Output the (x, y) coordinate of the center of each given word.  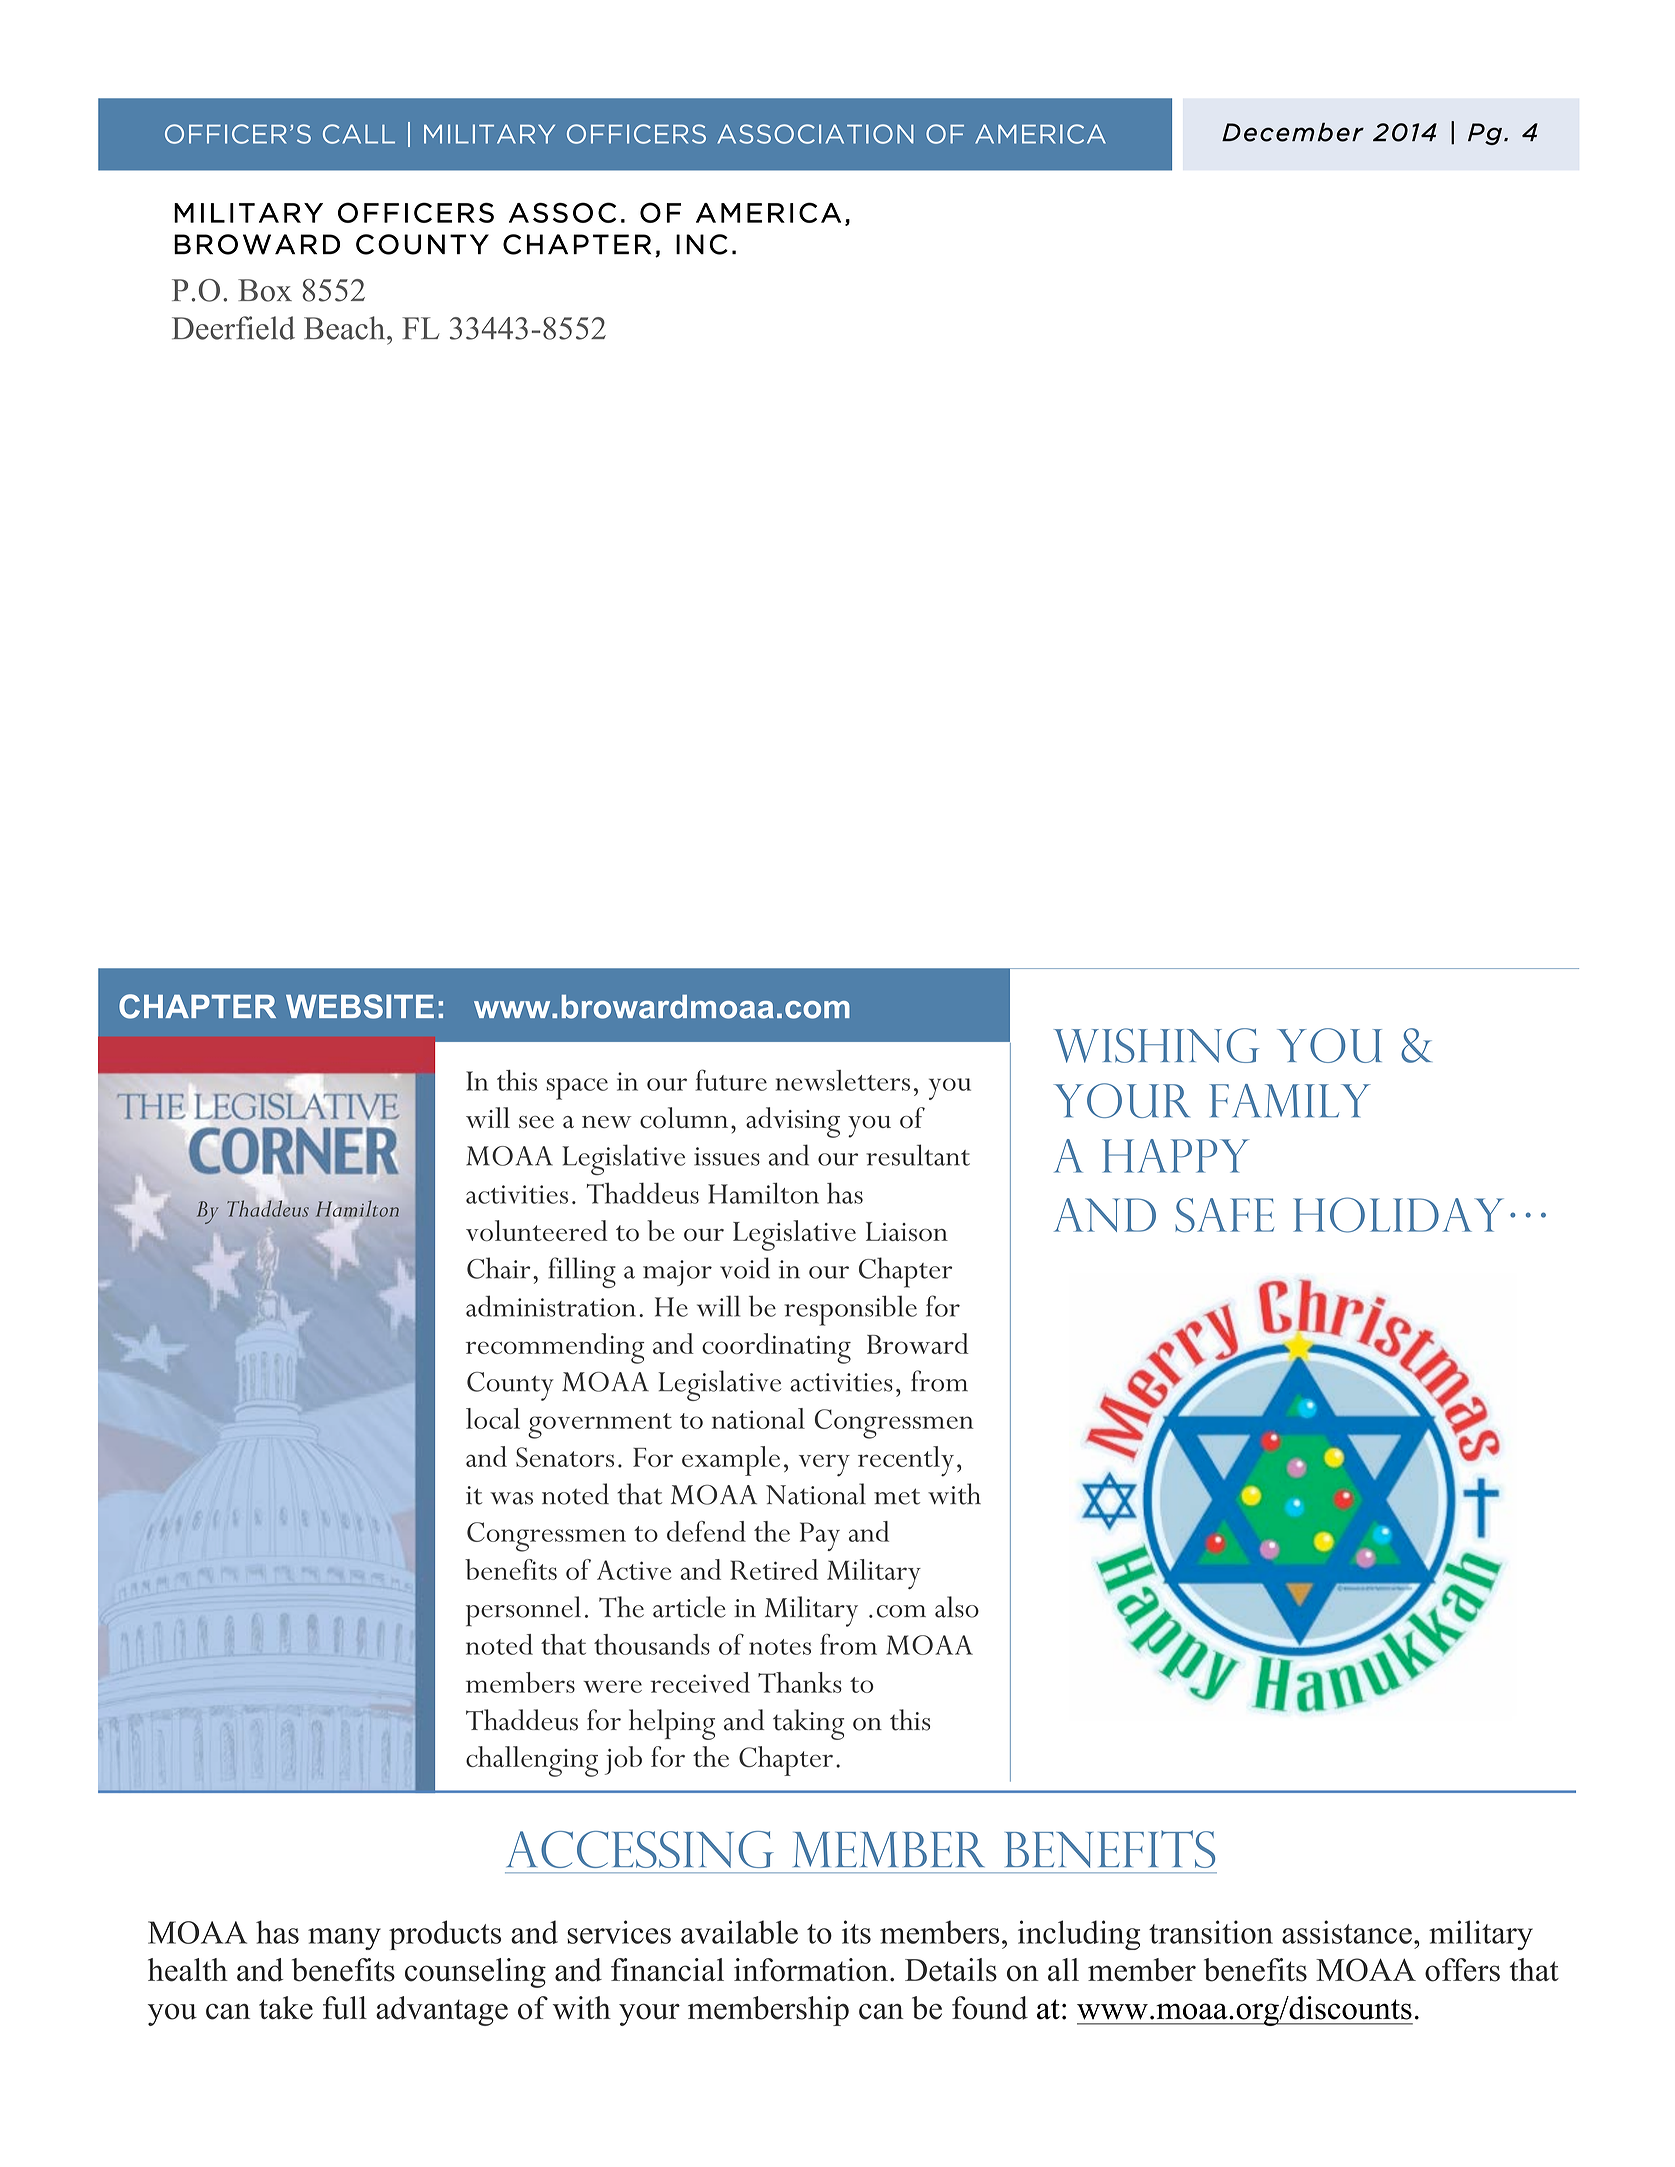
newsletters (843, 1080)
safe (1224, 1215)
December (1293, 132)
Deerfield (233, 328)
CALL (359, 134)
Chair (499, 1268)
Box (265, 290)
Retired (774, 1569)
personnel (523, 1611)
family (1290, 1101)
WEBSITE (360, 1006)
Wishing (1156, 1045)
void (745, 1268)
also (957, 1607)
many (344, 1939)
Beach (346, 328)
